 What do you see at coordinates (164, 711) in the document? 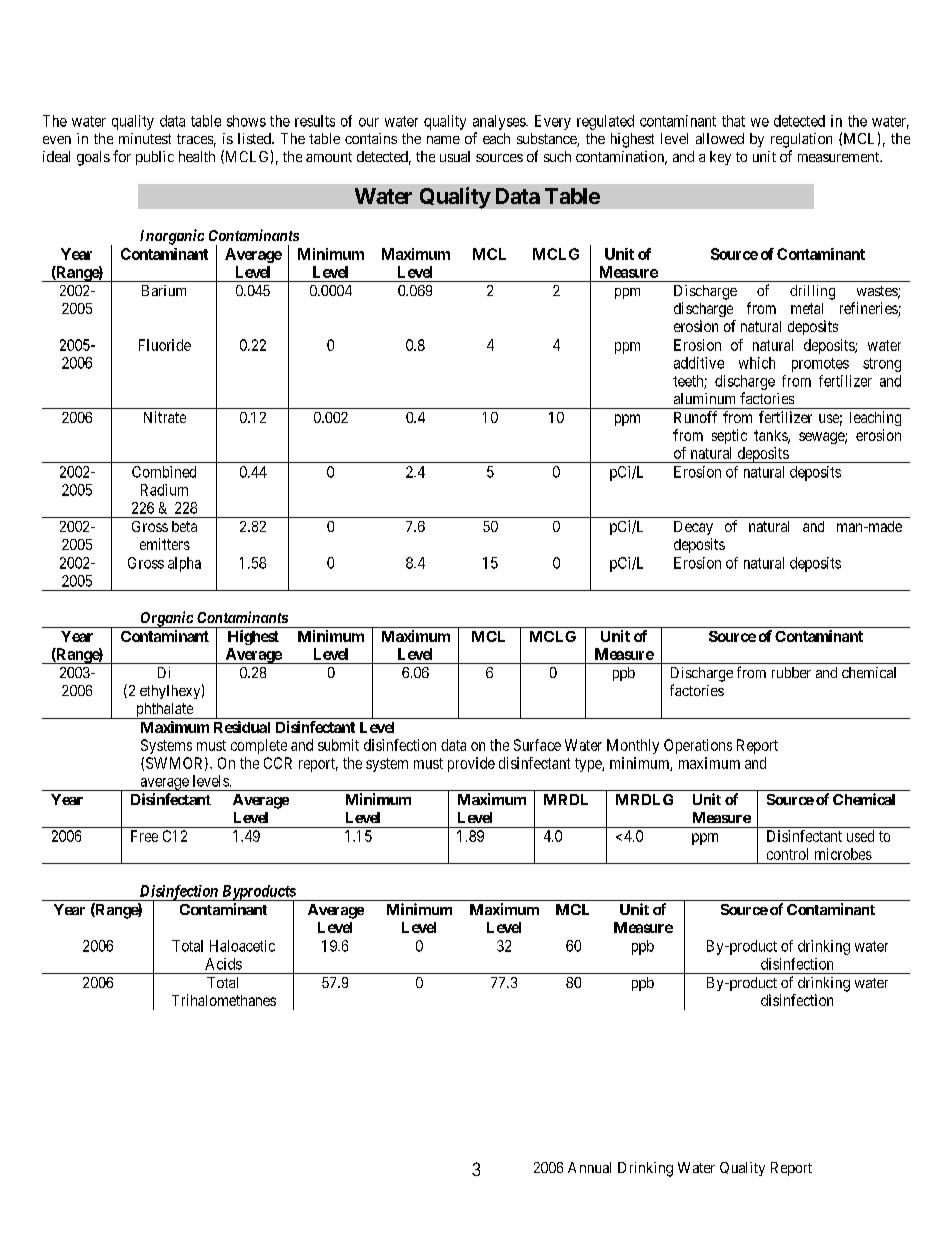
I see `phthalate` at bounding box center [164, 711].
